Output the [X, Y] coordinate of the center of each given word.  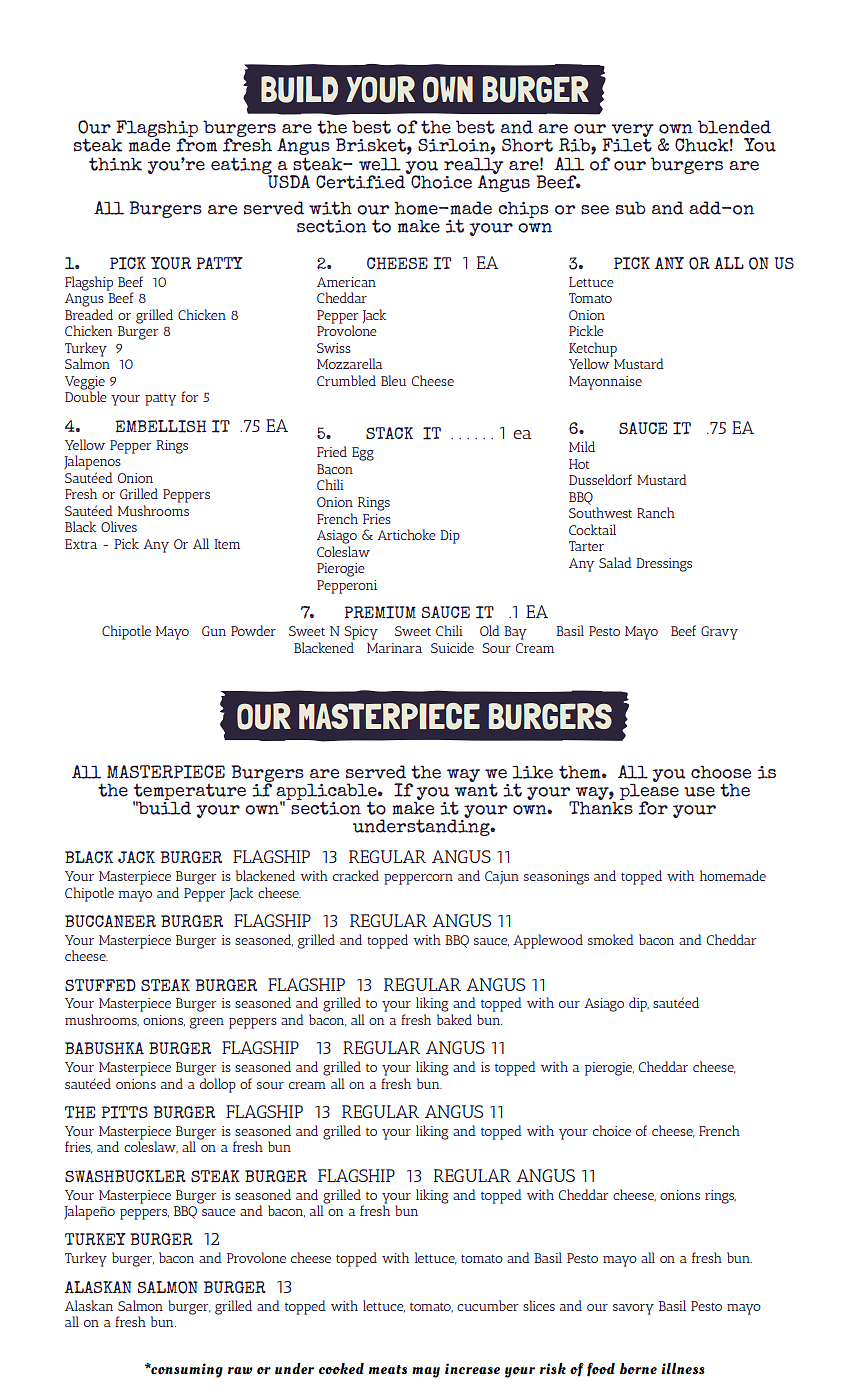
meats [388, 1369]
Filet [627, 144]
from [196, 144]
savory [633, 1309]
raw [240, 1370]
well [380, 164]
